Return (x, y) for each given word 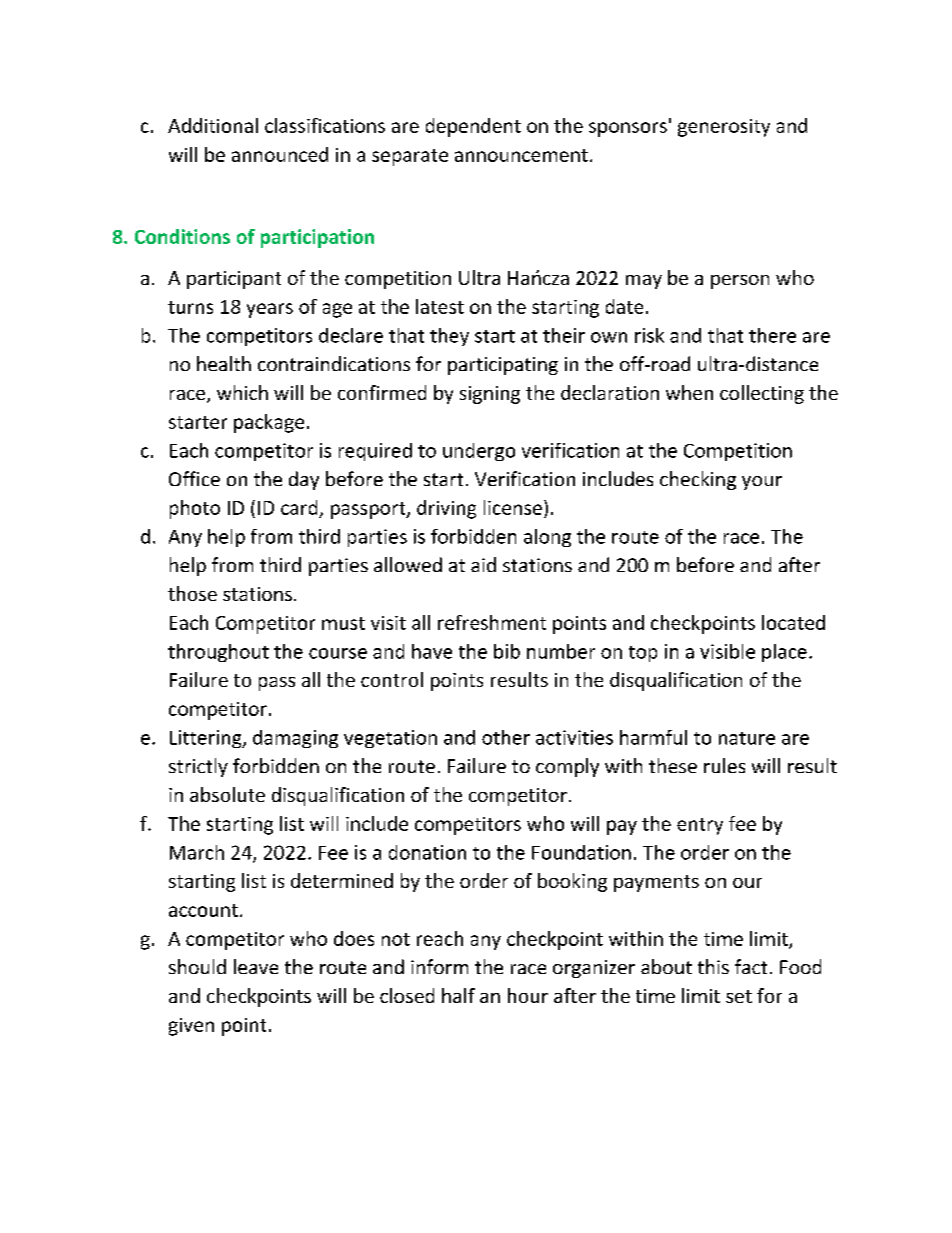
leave (256, 966)
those (192, 593)
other (506, 737)
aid (483, 564)
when (689, 392)
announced (280, 154)
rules (724, 765)
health (224, 363)
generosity (724, 128)
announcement (521, 155)
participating (503, 366)
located (793, 622)
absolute (227, 794)
